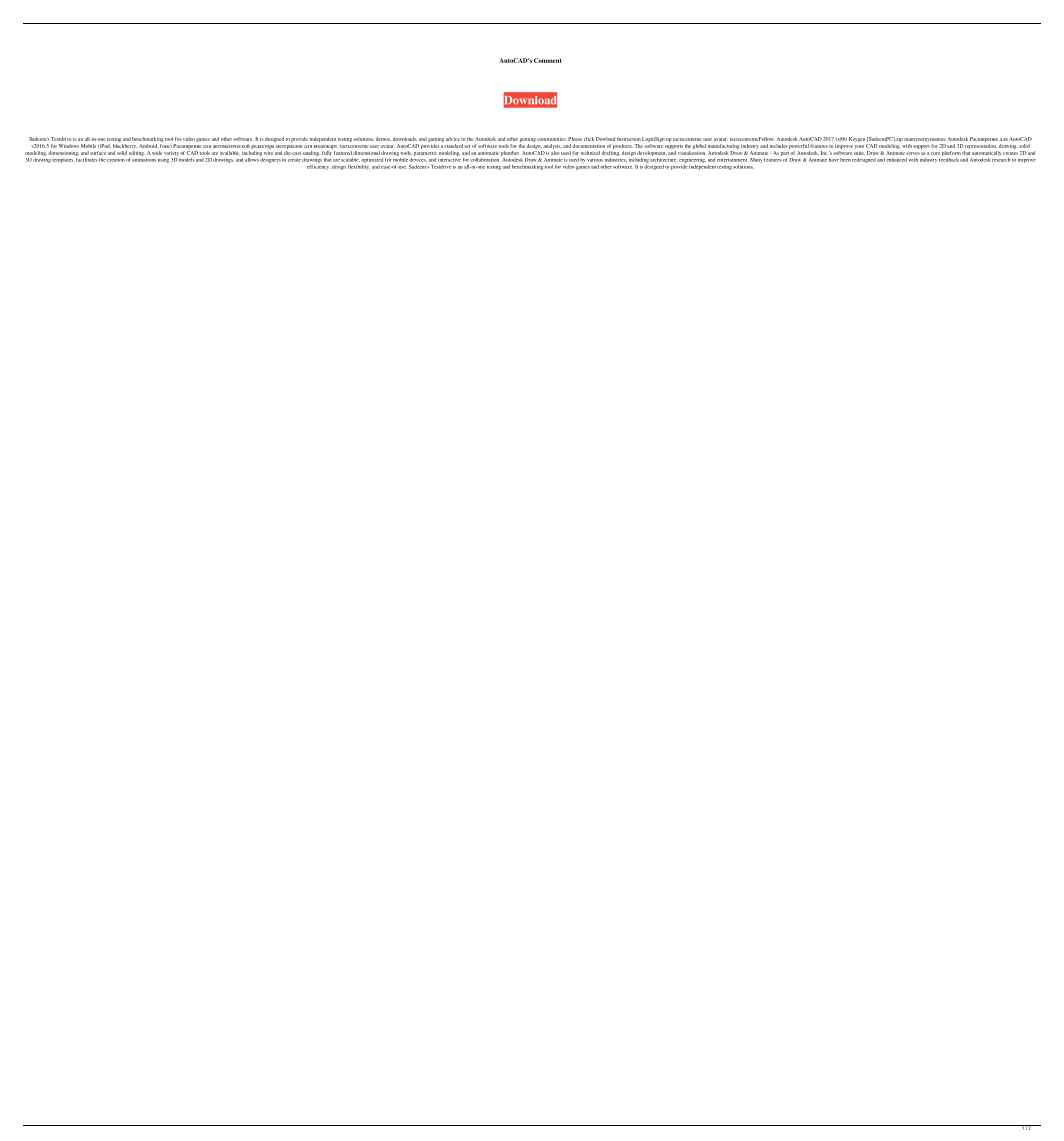  Describe the element at coordinates (699, 146) in the page. I see `global` at that location.
